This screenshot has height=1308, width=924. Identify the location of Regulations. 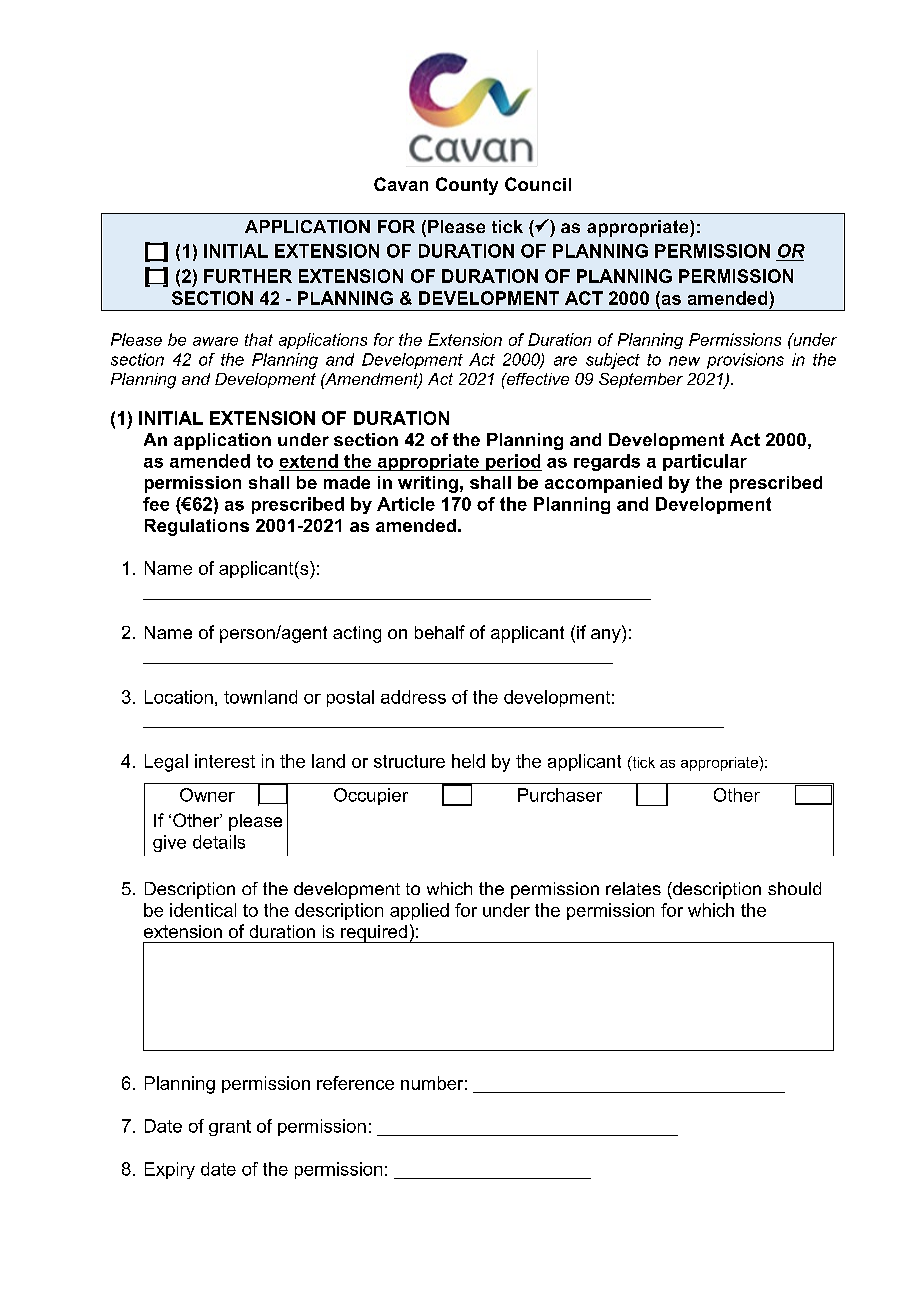
(197, 527).
